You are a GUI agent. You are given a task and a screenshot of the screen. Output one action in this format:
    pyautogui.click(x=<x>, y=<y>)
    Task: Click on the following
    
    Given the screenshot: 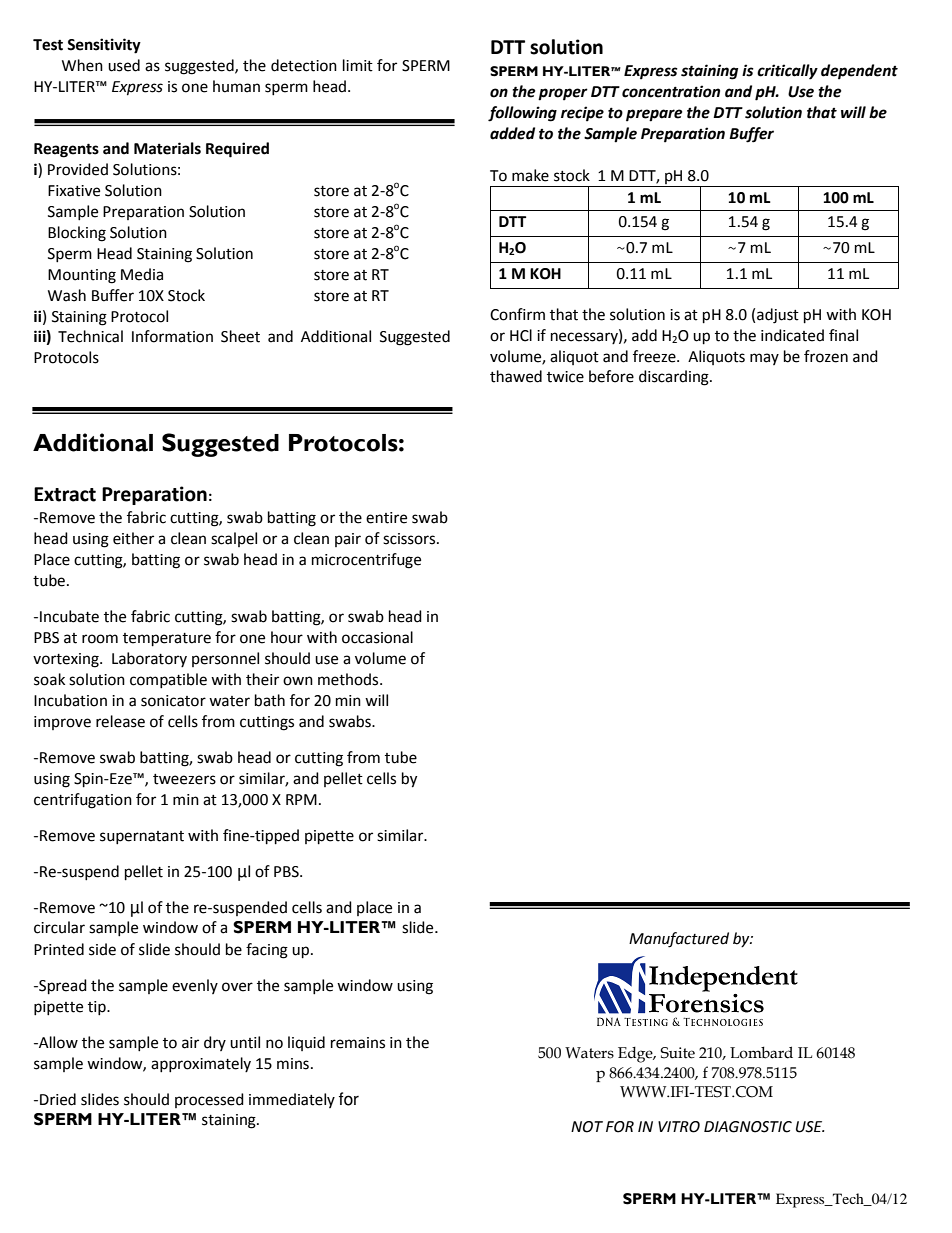 What is the action you would take?
    pyautogui.click(x=522, y=114)
